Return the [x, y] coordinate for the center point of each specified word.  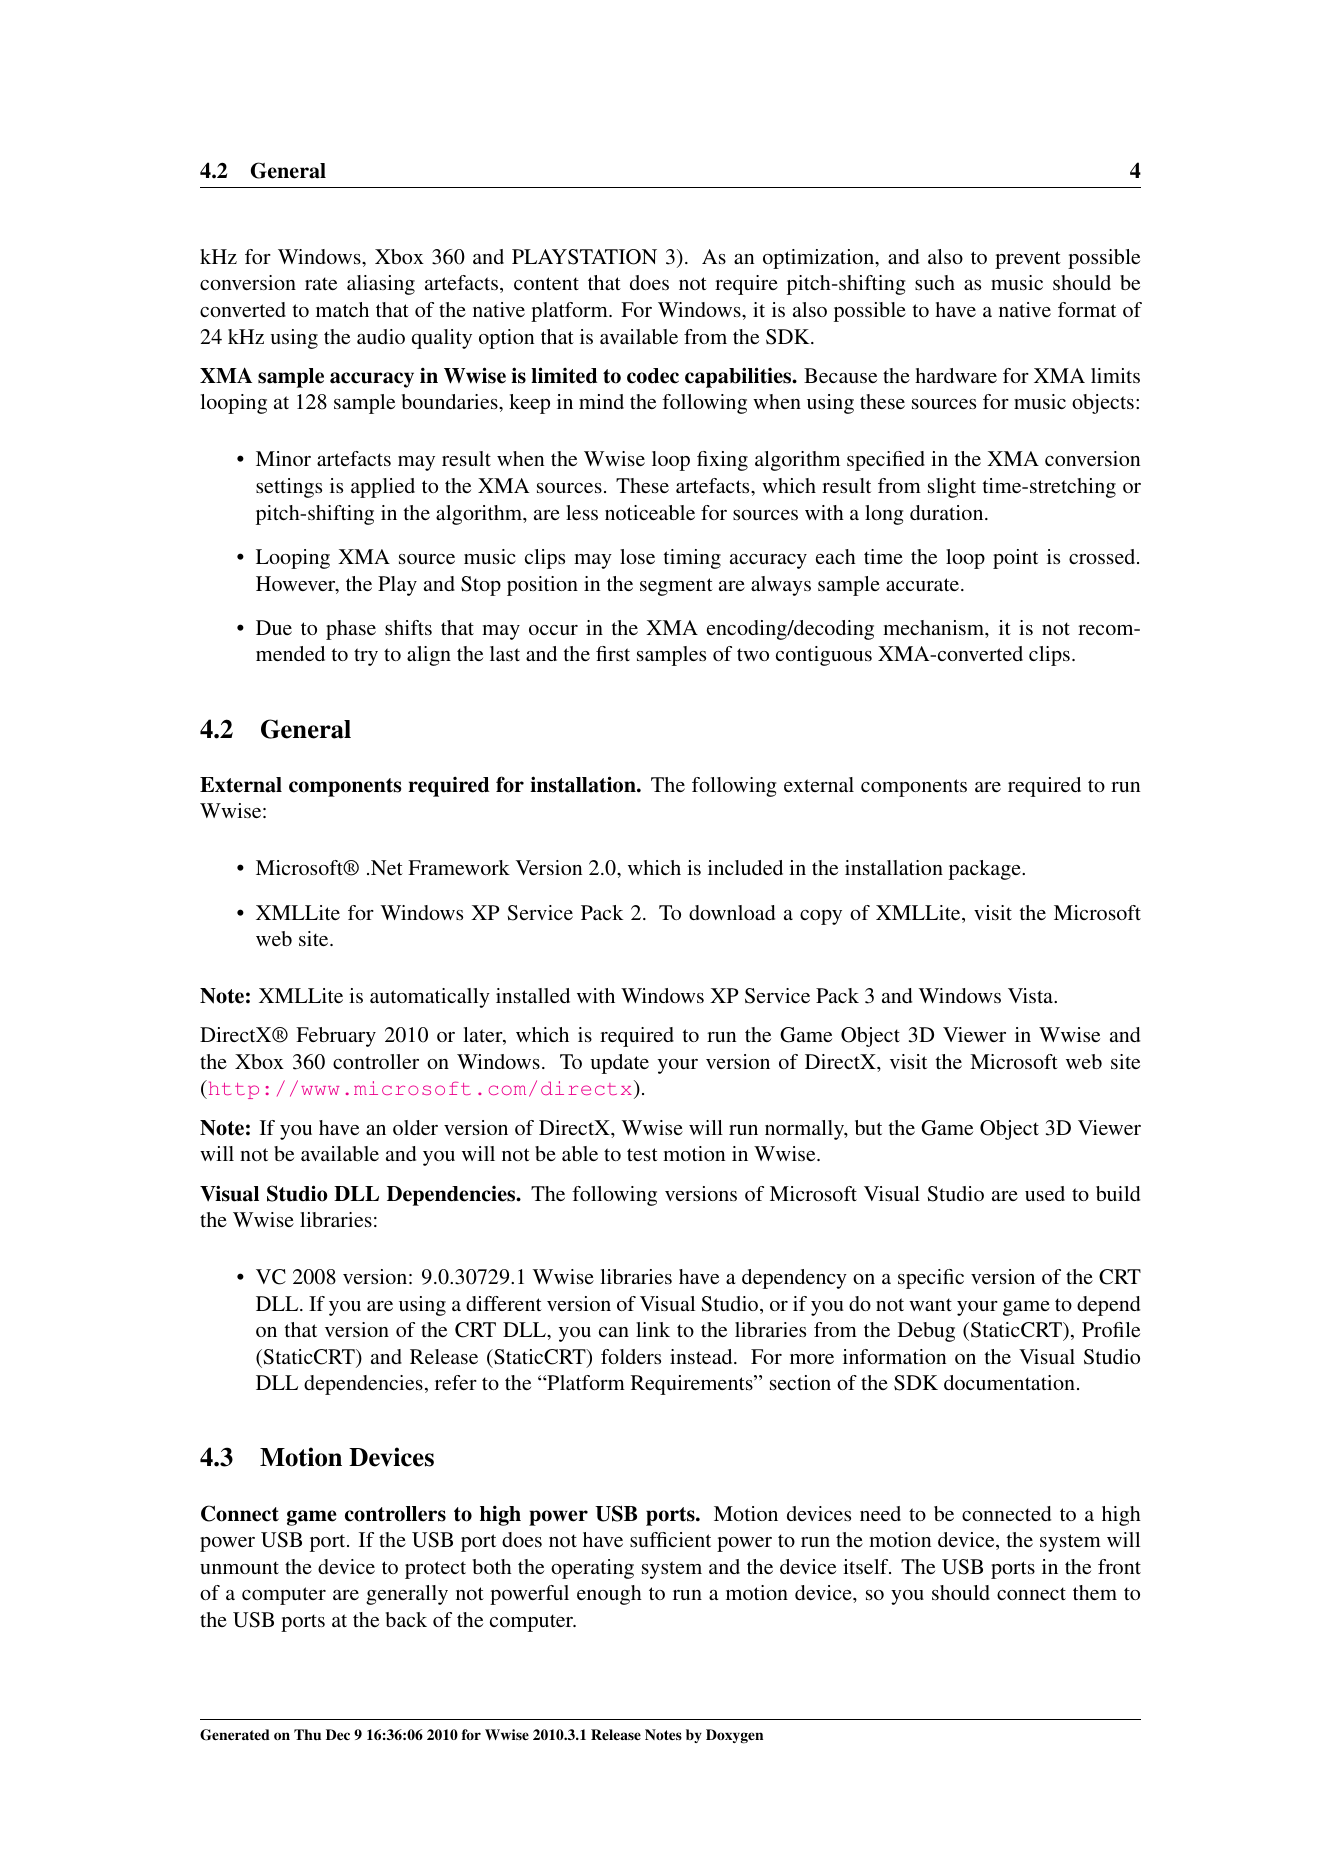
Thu [307, 1734]
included [745, 867]
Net [387, 867]
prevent [1028, 260]
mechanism [934, 627]
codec [653, 376]
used [1045, 1193]
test [642, 1154]
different [504, 1303]
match [342, 309]
